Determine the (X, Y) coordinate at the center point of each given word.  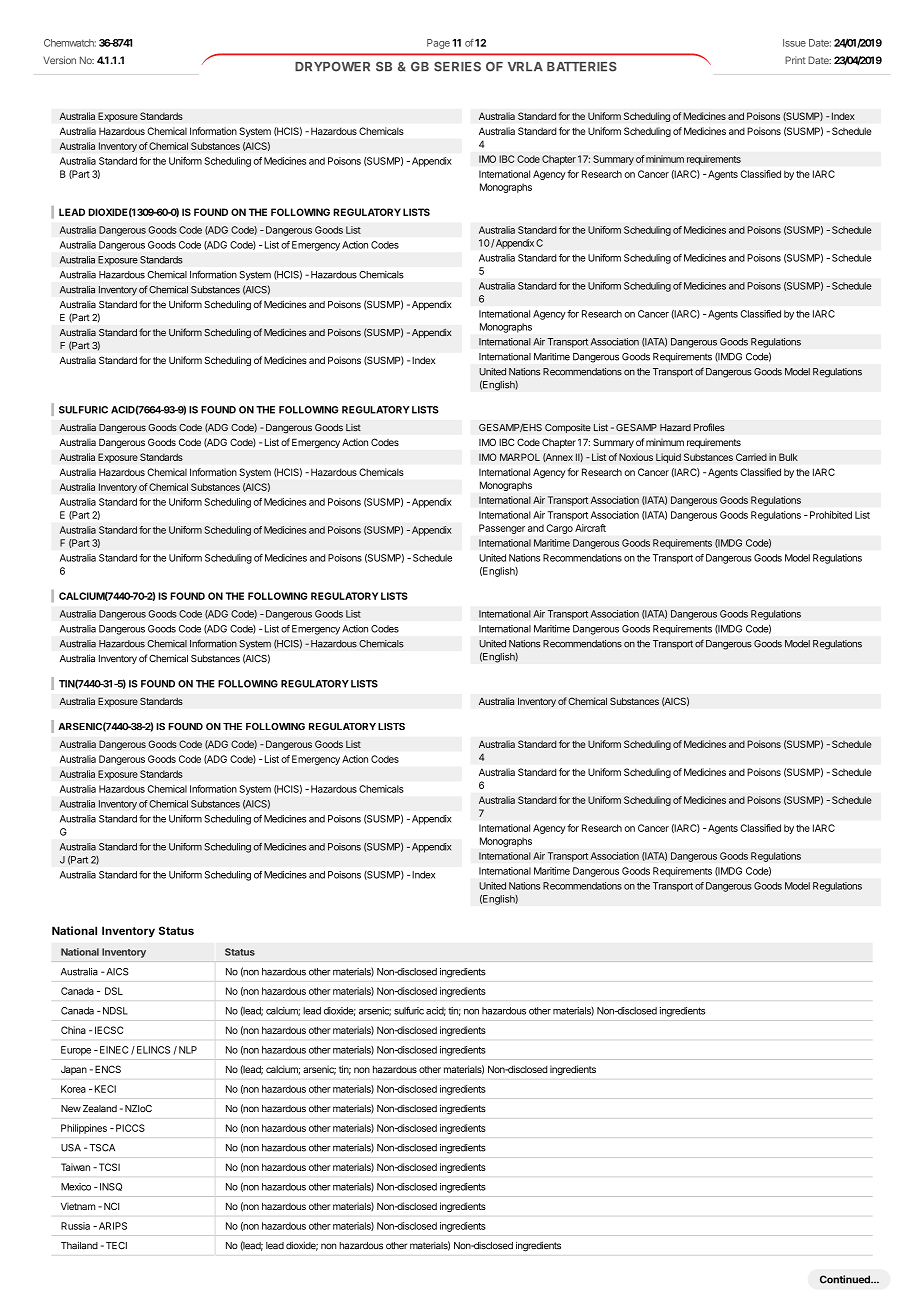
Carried (751, 457)
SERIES (457, 67)
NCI (111, 1206)
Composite (568, 428)
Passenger (502, 529)
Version (59, 60)
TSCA (102, 1148)
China (73, 1030)
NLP (188, 1050)
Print (795, 60)
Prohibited (831, 515)
